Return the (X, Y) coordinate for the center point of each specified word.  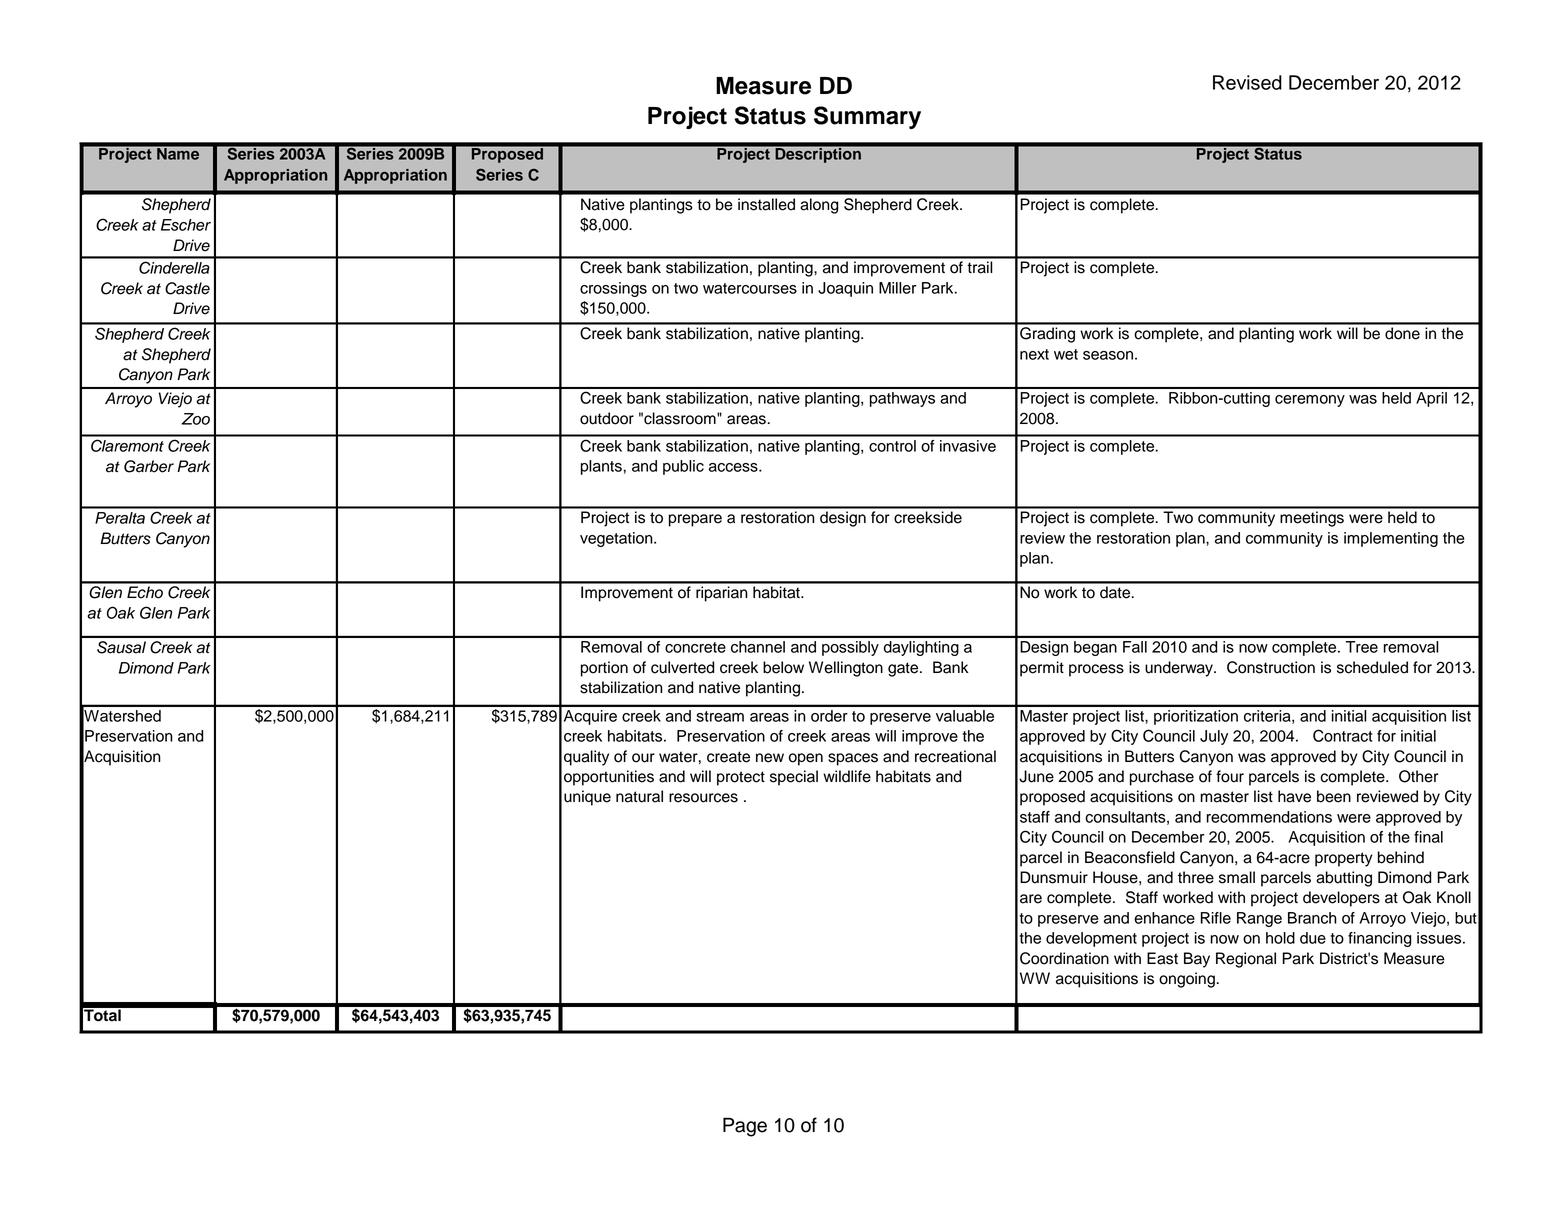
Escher (186, 225)
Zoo (196, 419)
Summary (867, 117)
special (794, 778)
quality (586, 758)
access (734, 467)
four (1230, 776)
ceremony (1310, 401)
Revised (1247, 82)
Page (745, 1127)
